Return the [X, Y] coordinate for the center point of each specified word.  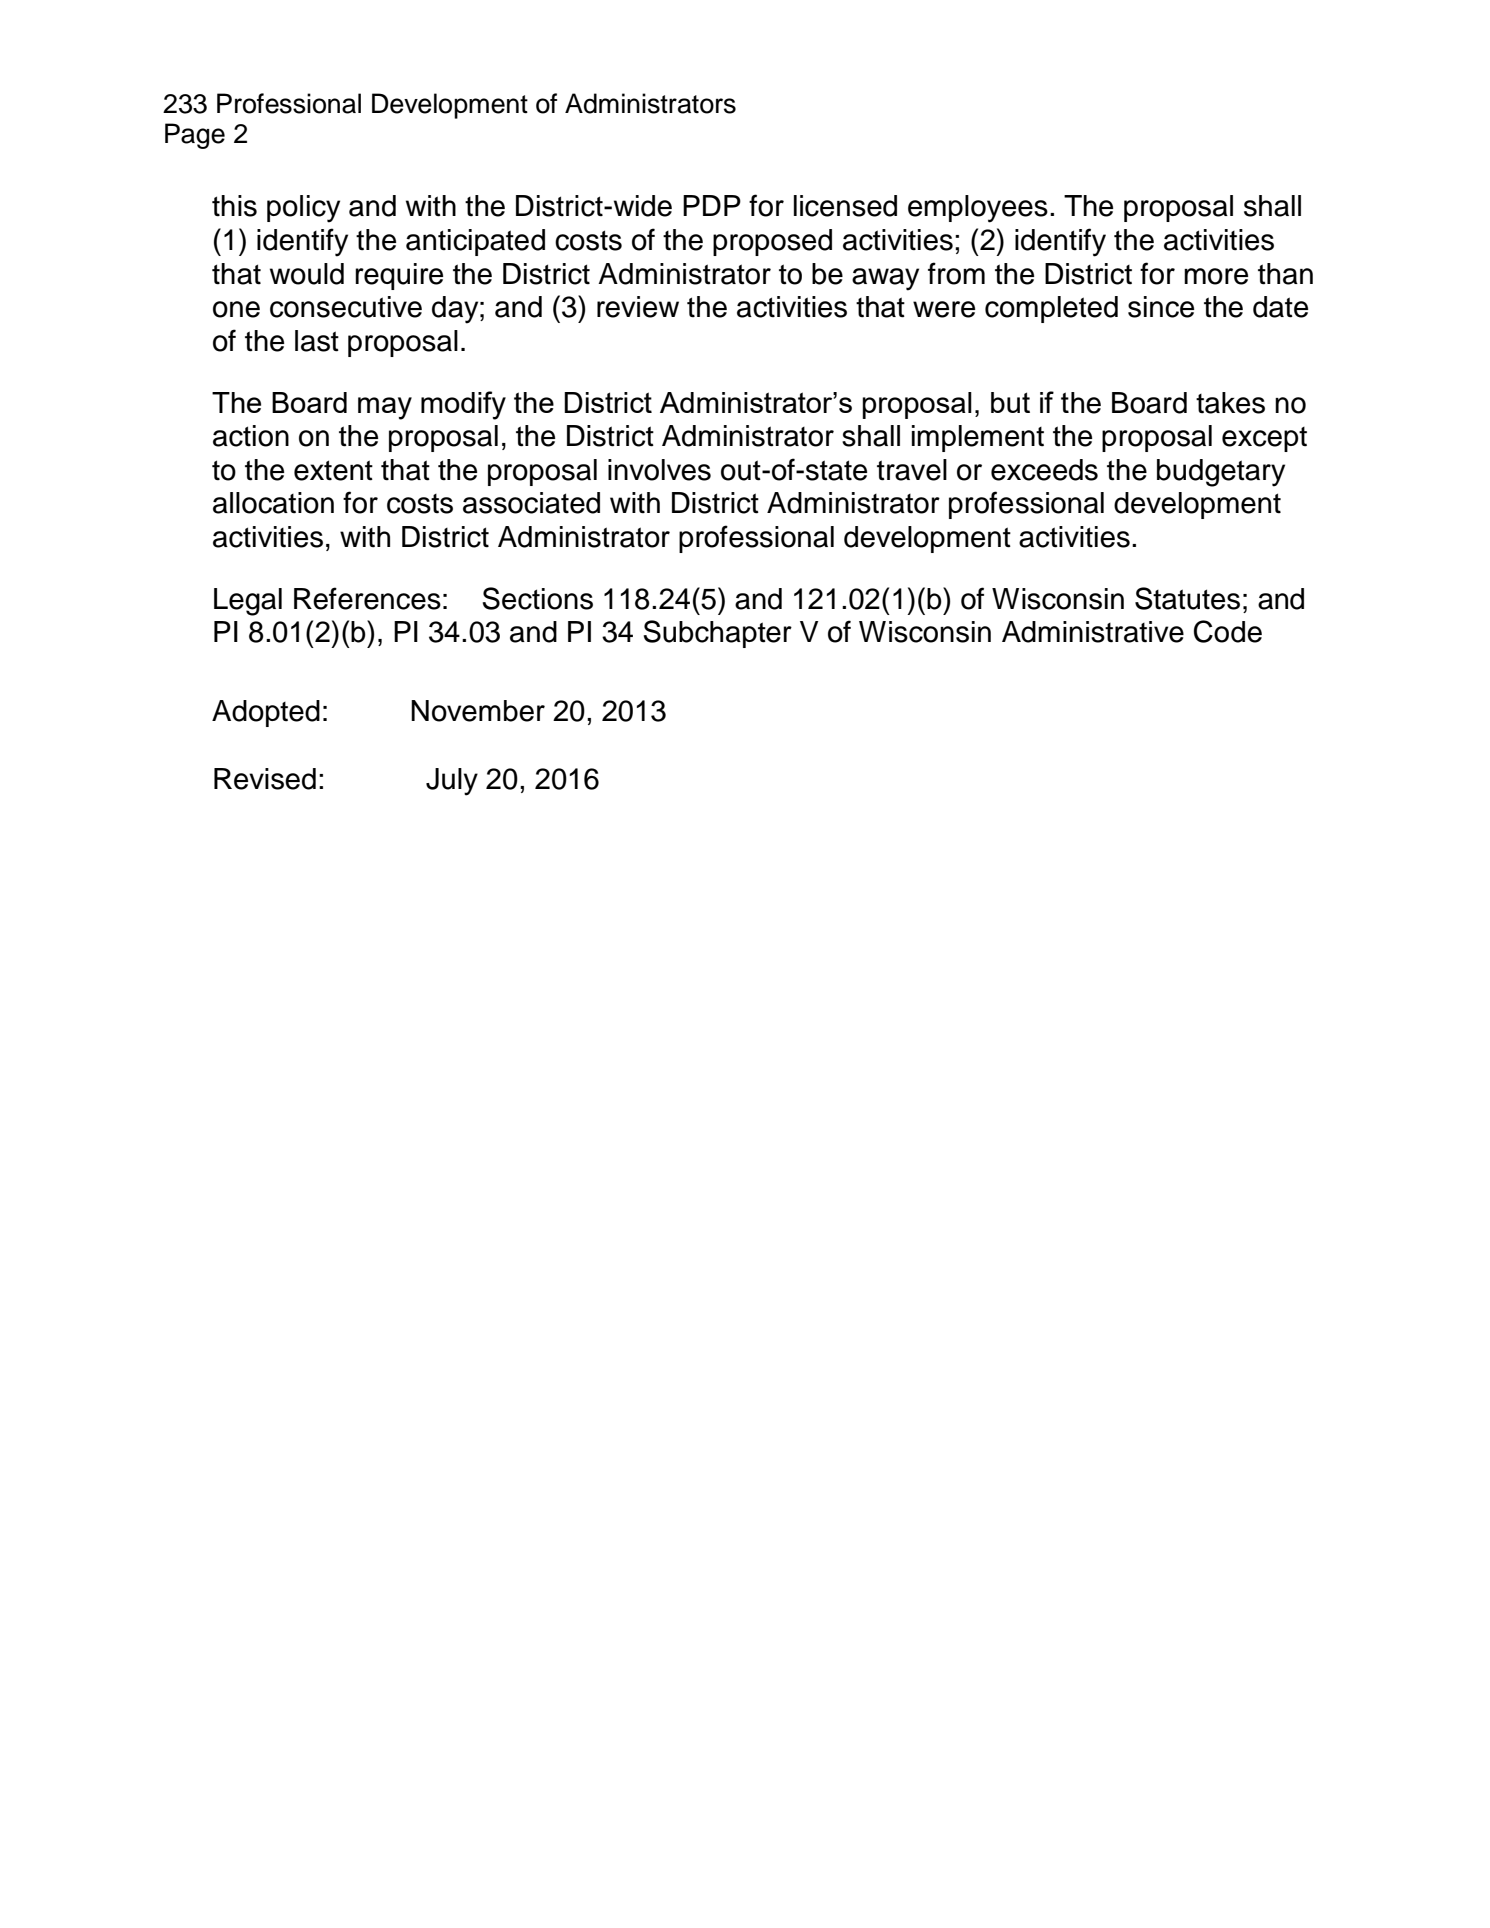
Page [195, 136]
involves [659, 470]
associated [531, 503]
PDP [712, 205]
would [307, 274]
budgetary [1221, 473]
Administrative [1093, 632]
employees [978, 209]
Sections [537, 598]
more [1216, 276]
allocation [273, 503]
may [385, 408]
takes [1230, 403]
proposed [772, 242]
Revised [265, 779]
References [367, 598]
